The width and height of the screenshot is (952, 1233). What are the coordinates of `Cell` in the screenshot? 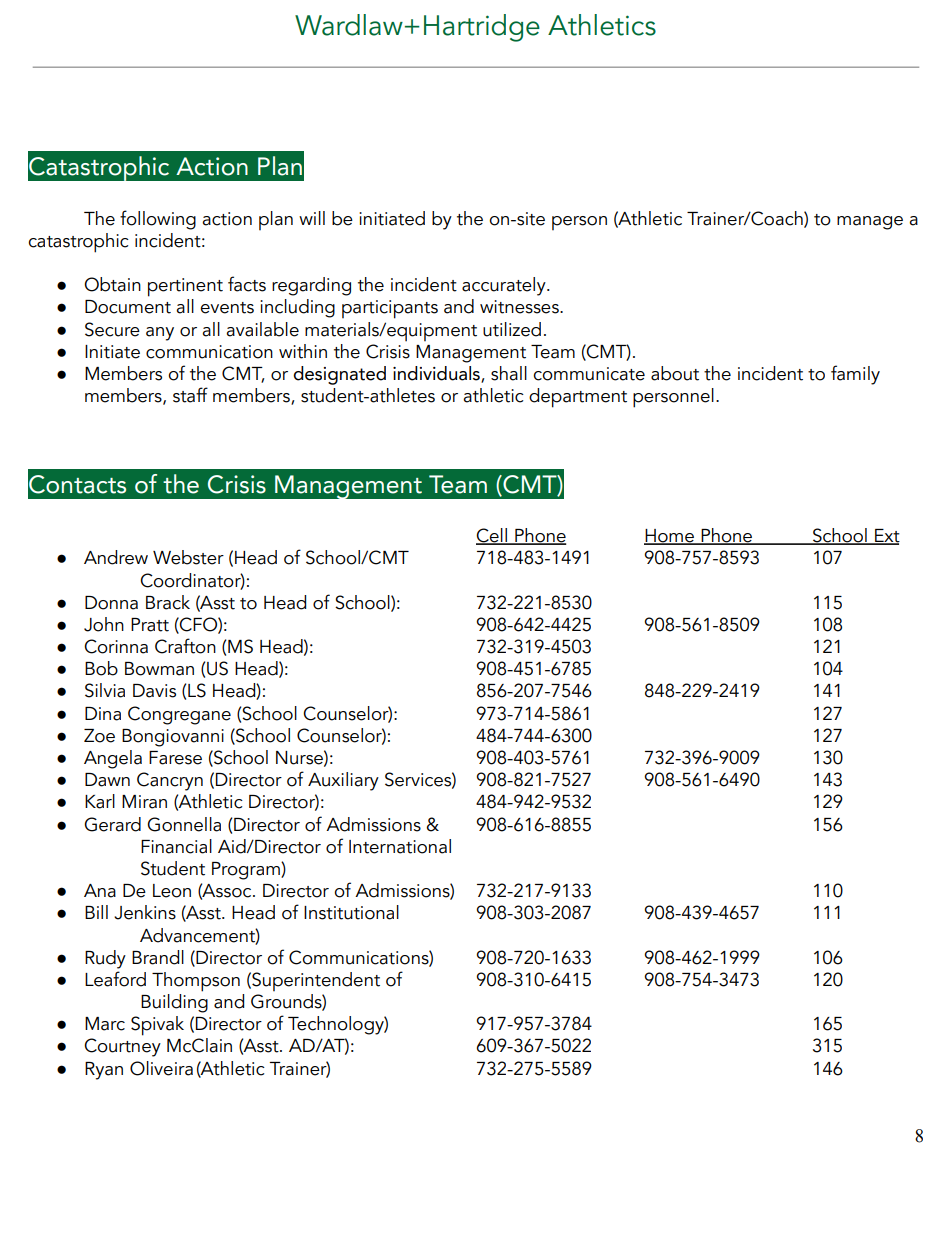 It's located at (492, 536).
